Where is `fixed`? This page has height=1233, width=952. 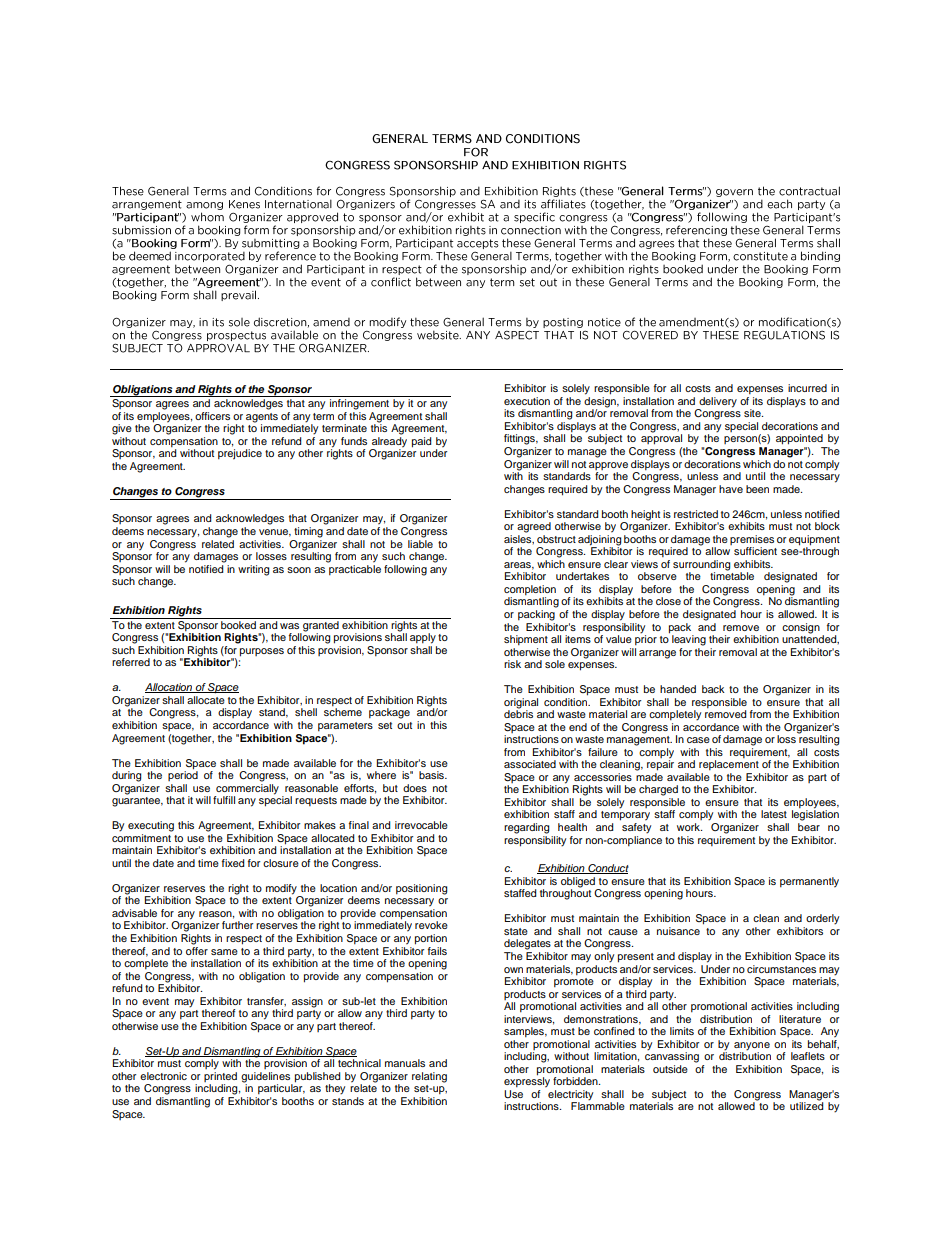 fixed is located at coordinates (233, 863).
